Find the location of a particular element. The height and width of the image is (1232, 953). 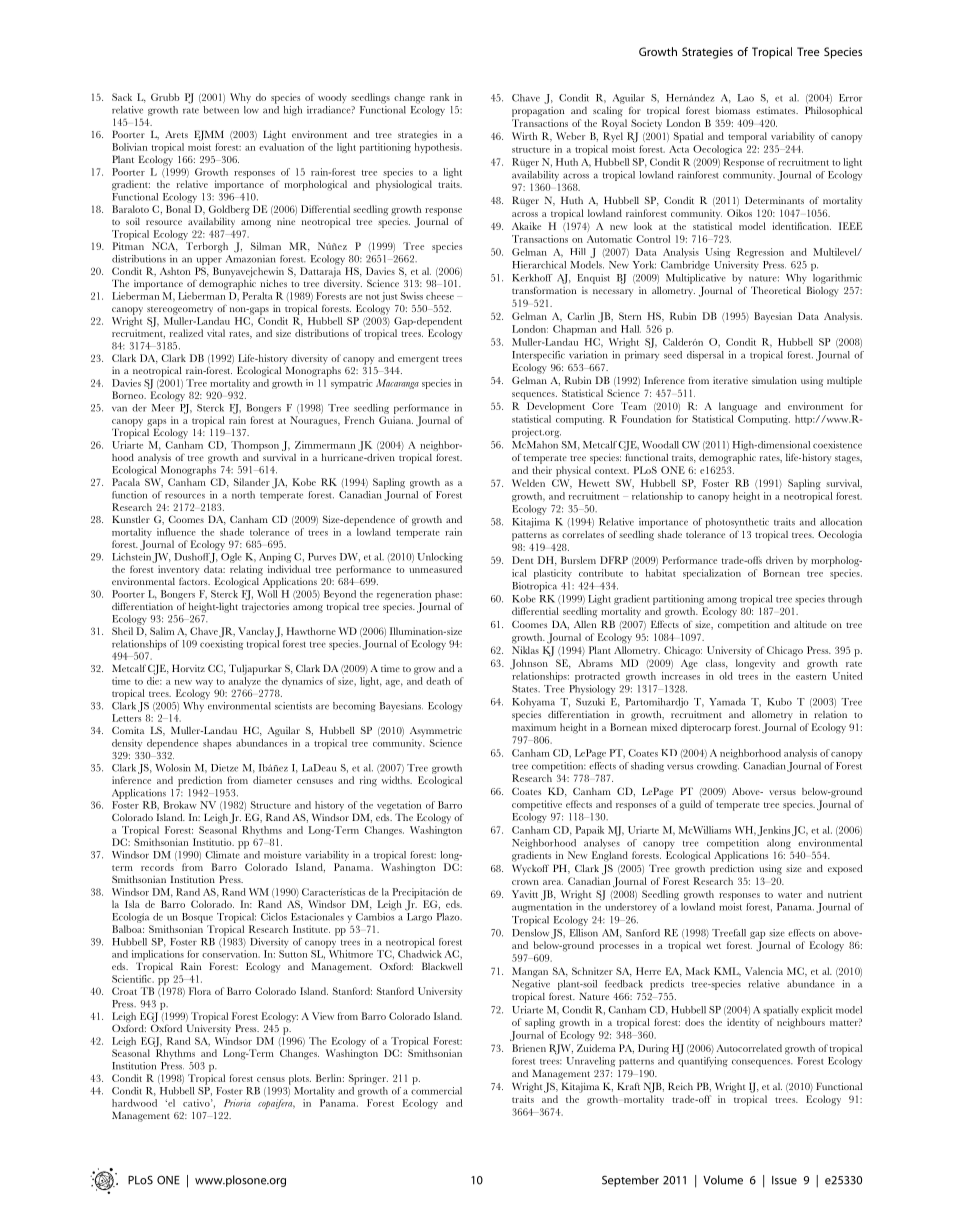

hardwood is located at coordinates (134, 1103).
